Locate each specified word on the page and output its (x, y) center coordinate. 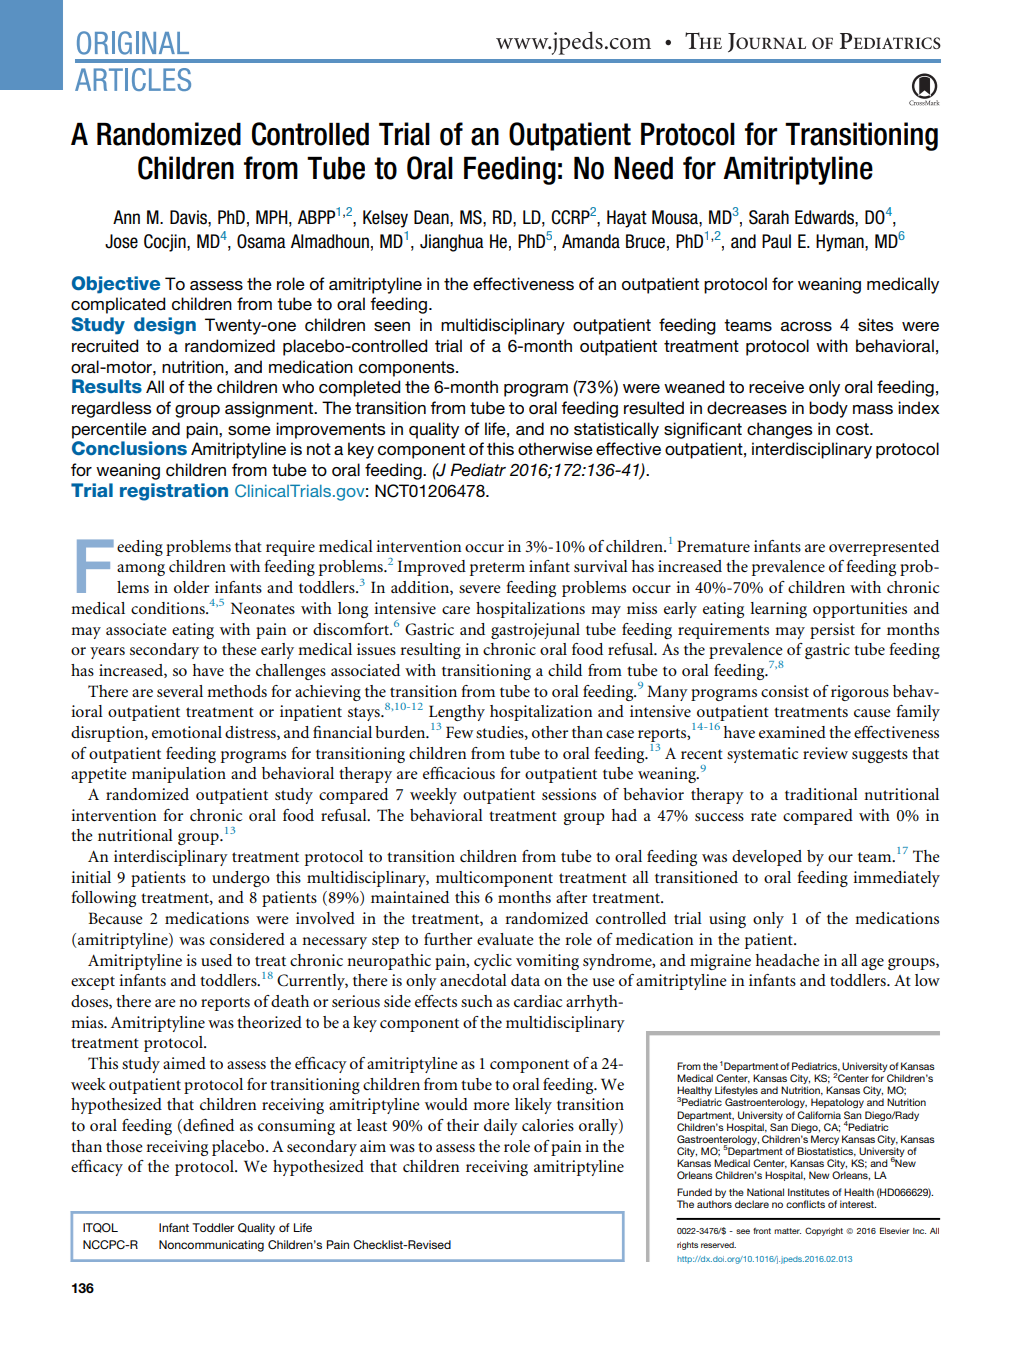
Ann (126, 217)
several (180, 691)
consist (785, 691)
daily (501, 1127)
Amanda (591, 241)
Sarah (769, 217)
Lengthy (457, 714)
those (124, 1146)
